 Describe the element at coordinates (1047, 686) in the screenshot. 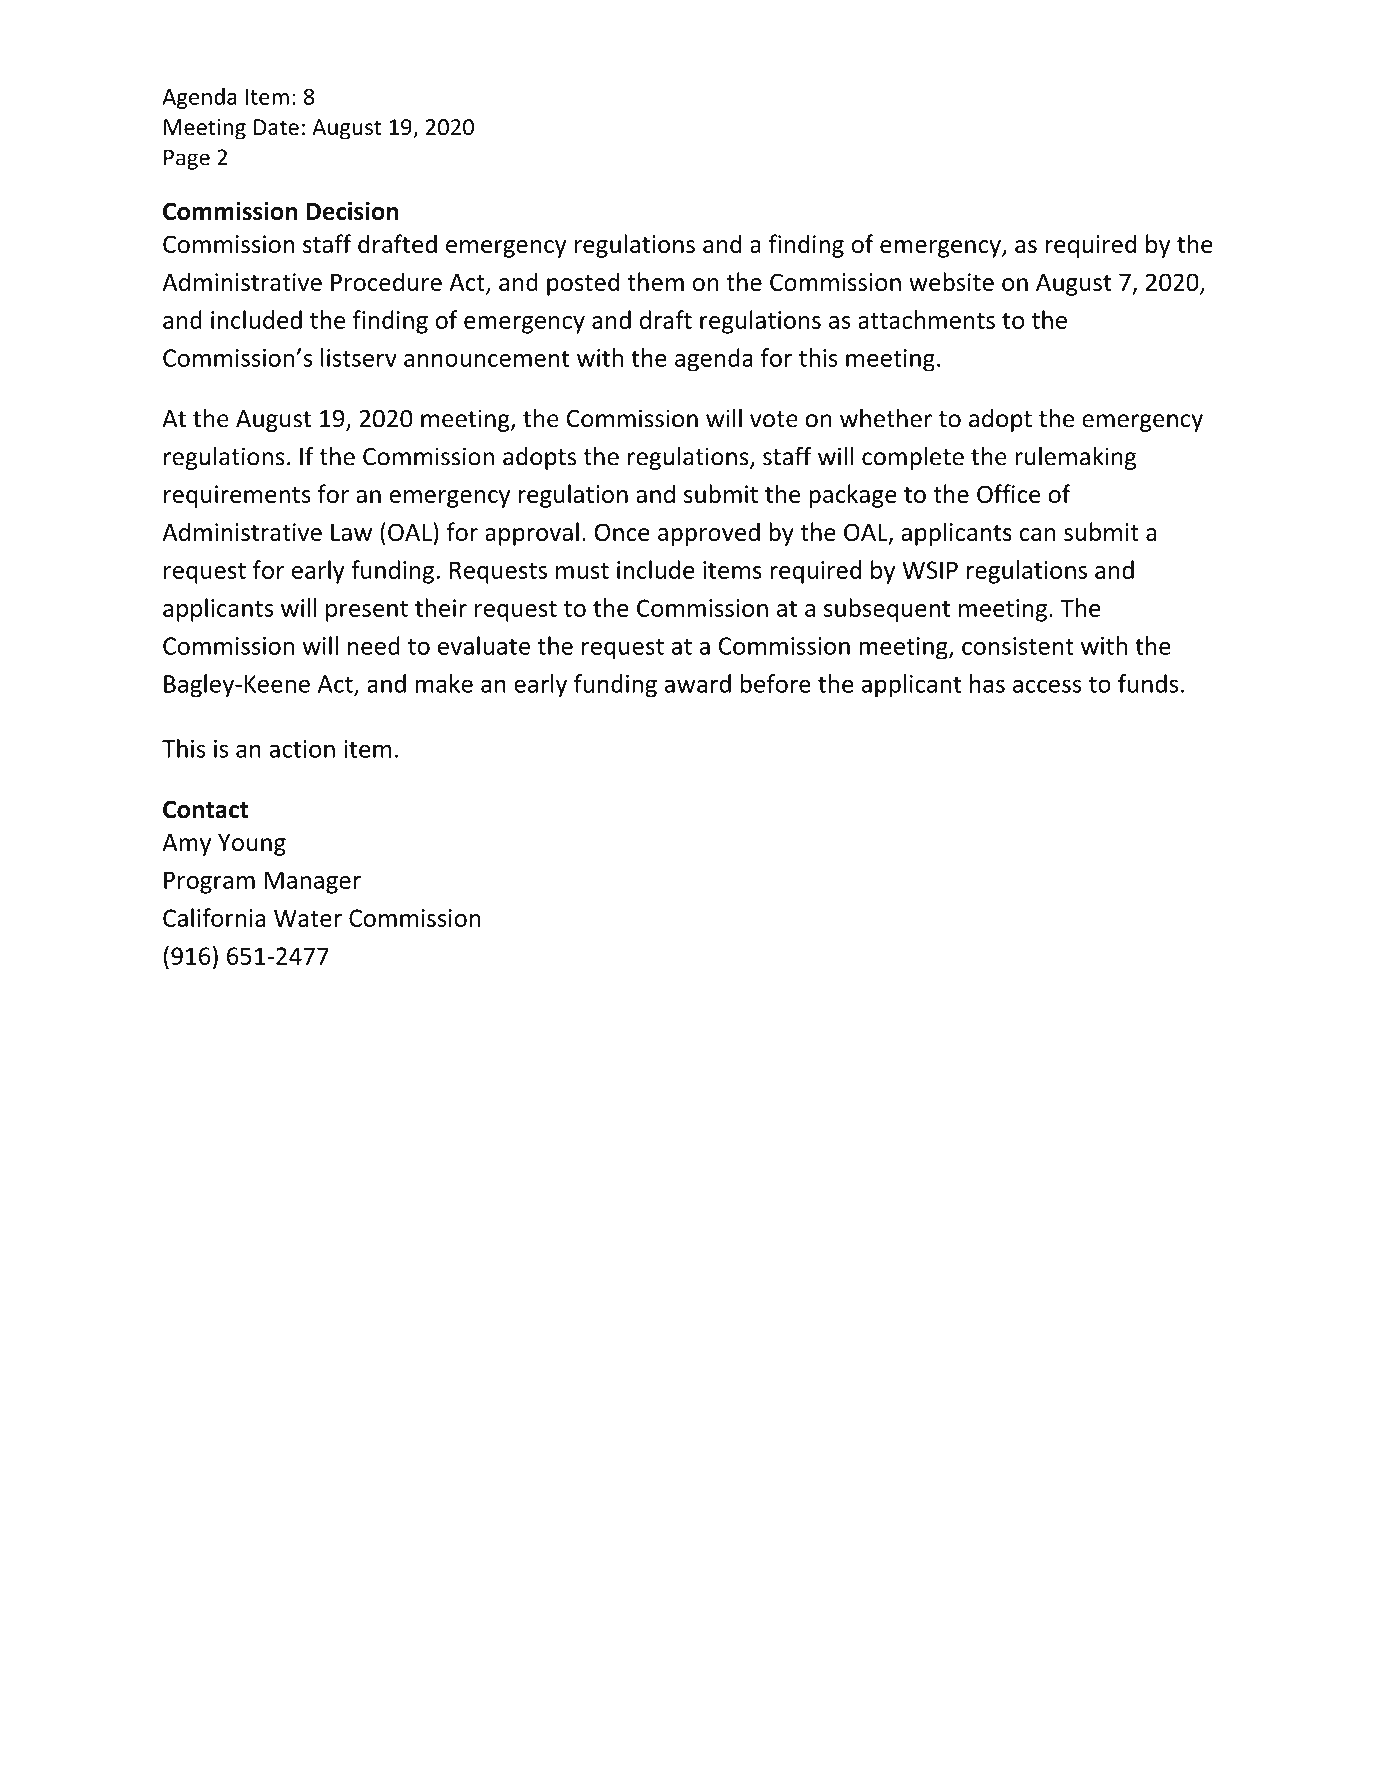

I see `access` at that location.
